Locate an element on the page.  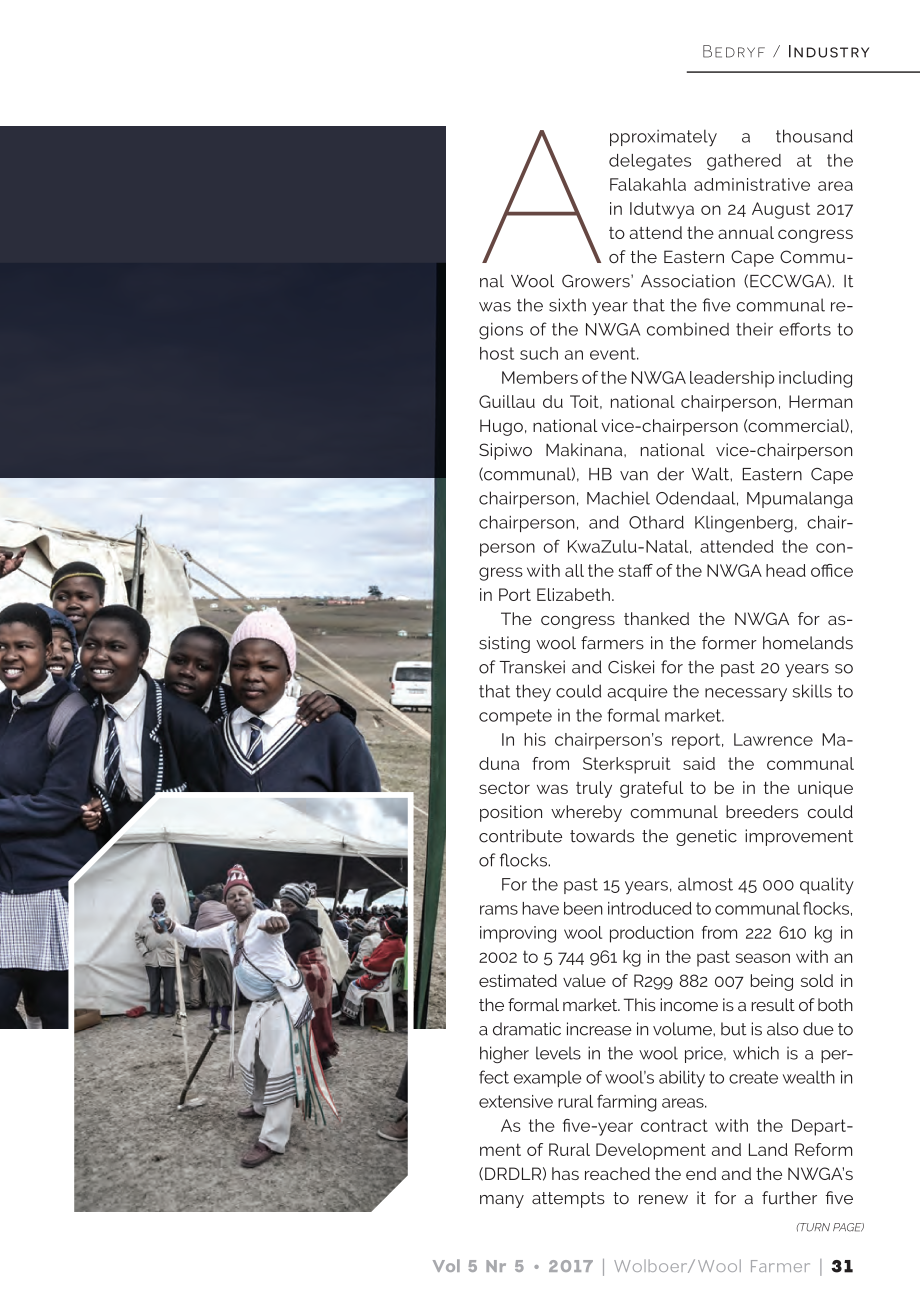
delegates is located at coordinates (650, 162).
